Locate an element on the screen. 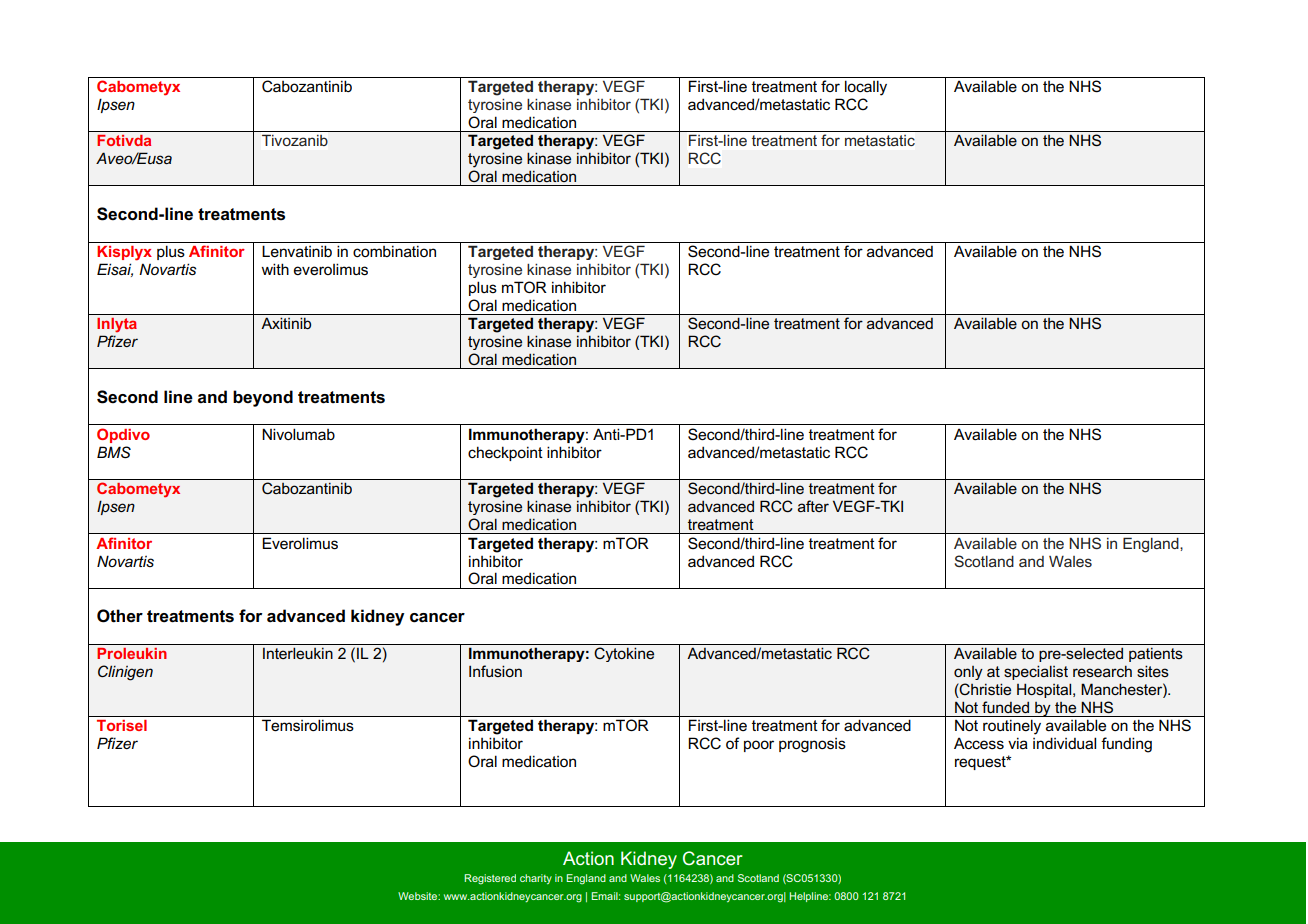 The image size is (1308, 924). with is located at coordinates (275, 269).
